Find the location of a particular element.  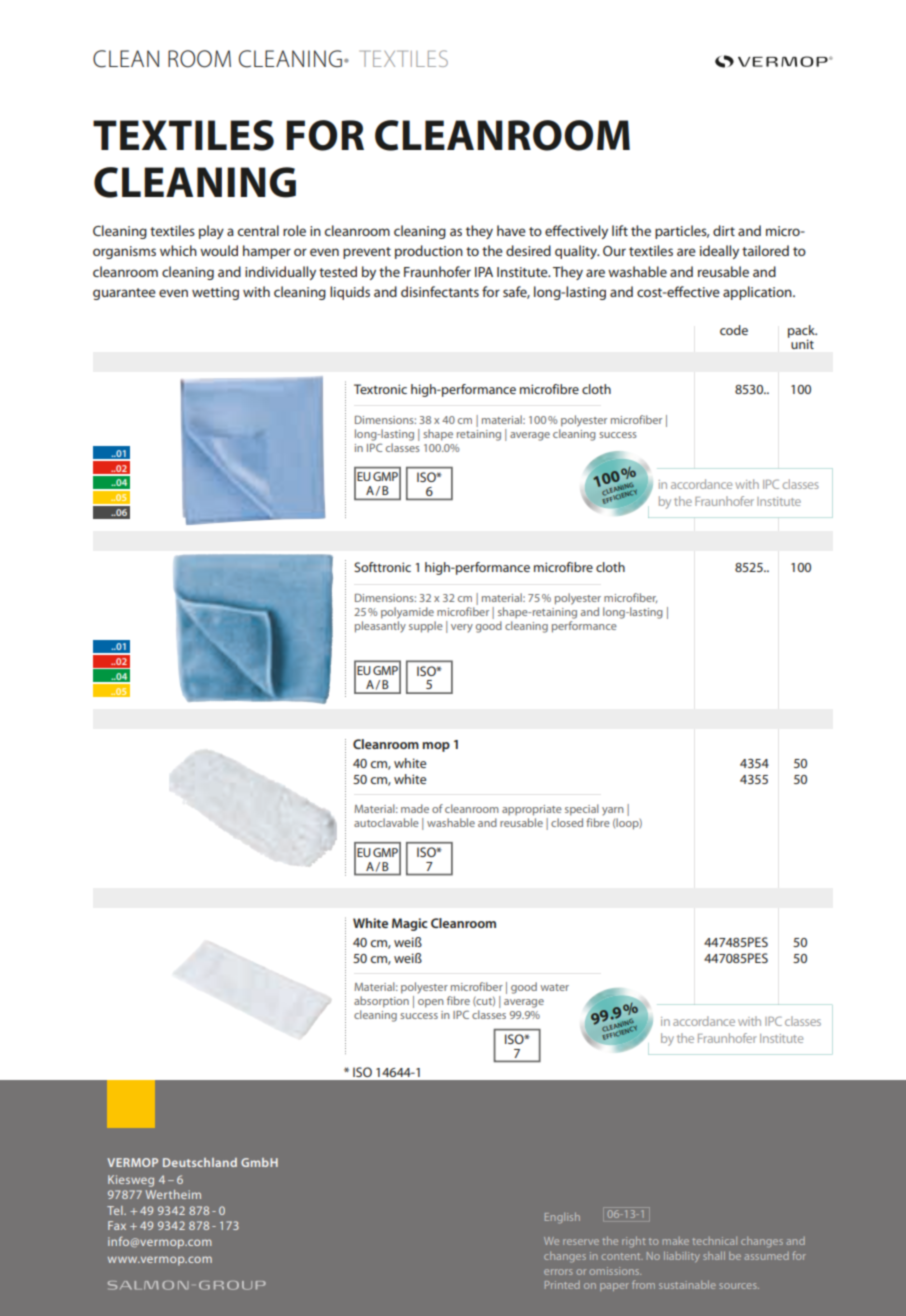

ideally is located at coordinates (719, 252).
